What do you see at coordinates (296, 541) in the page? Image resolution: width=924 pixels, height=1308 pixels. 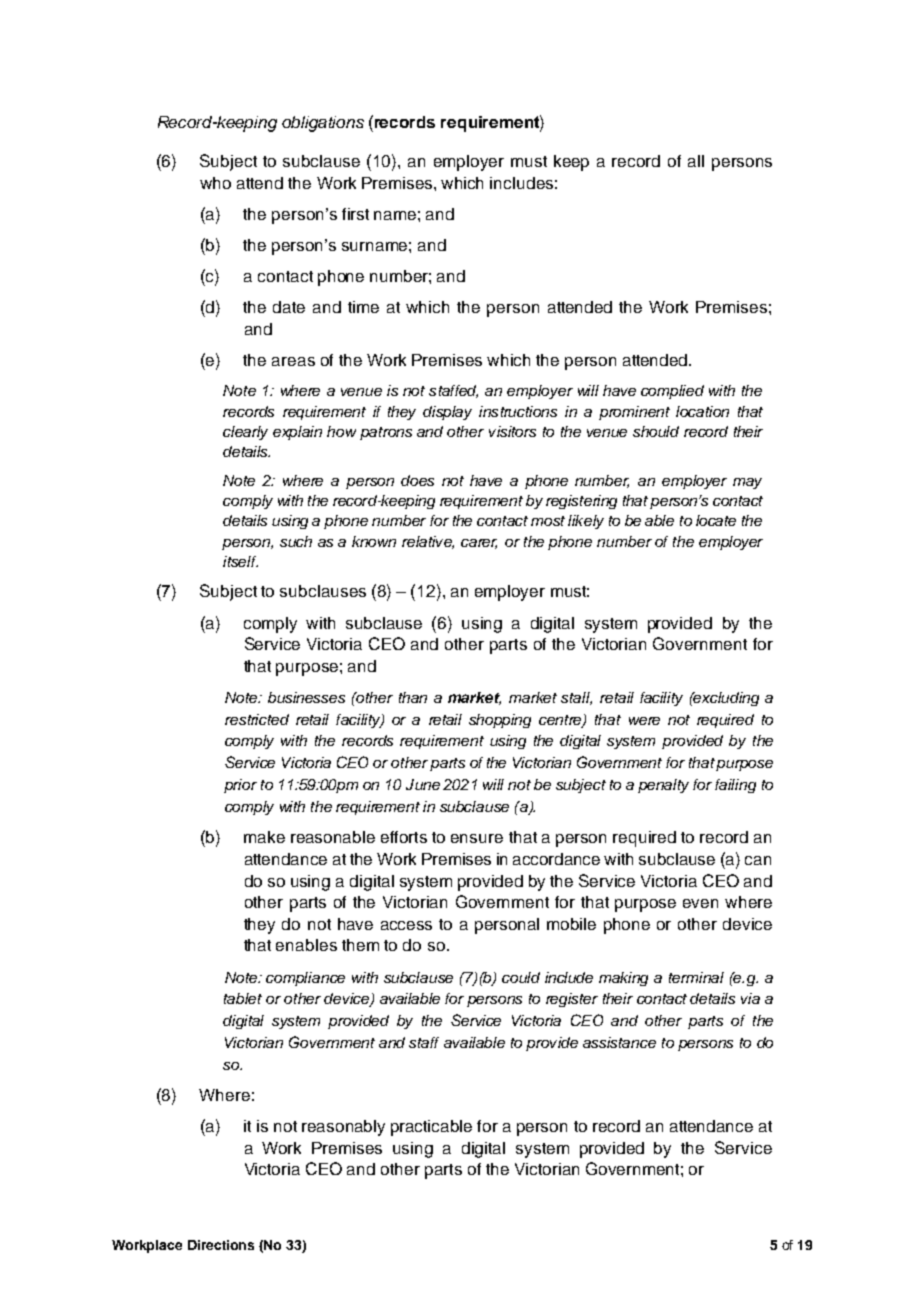 I see `such` at bounding box center [296, 541].
